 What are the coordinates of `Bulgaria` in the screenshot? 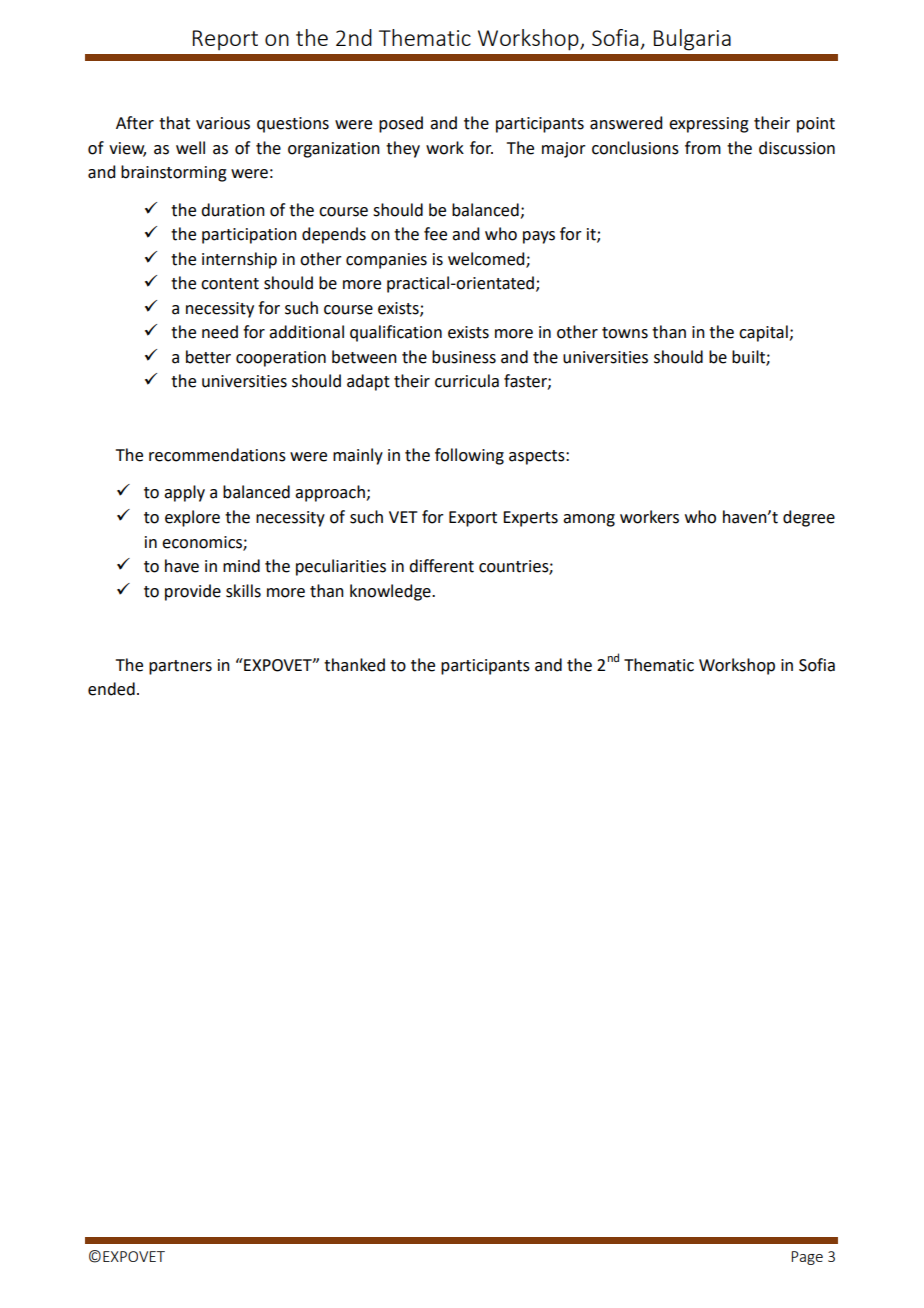 It's located at (692, 40).
